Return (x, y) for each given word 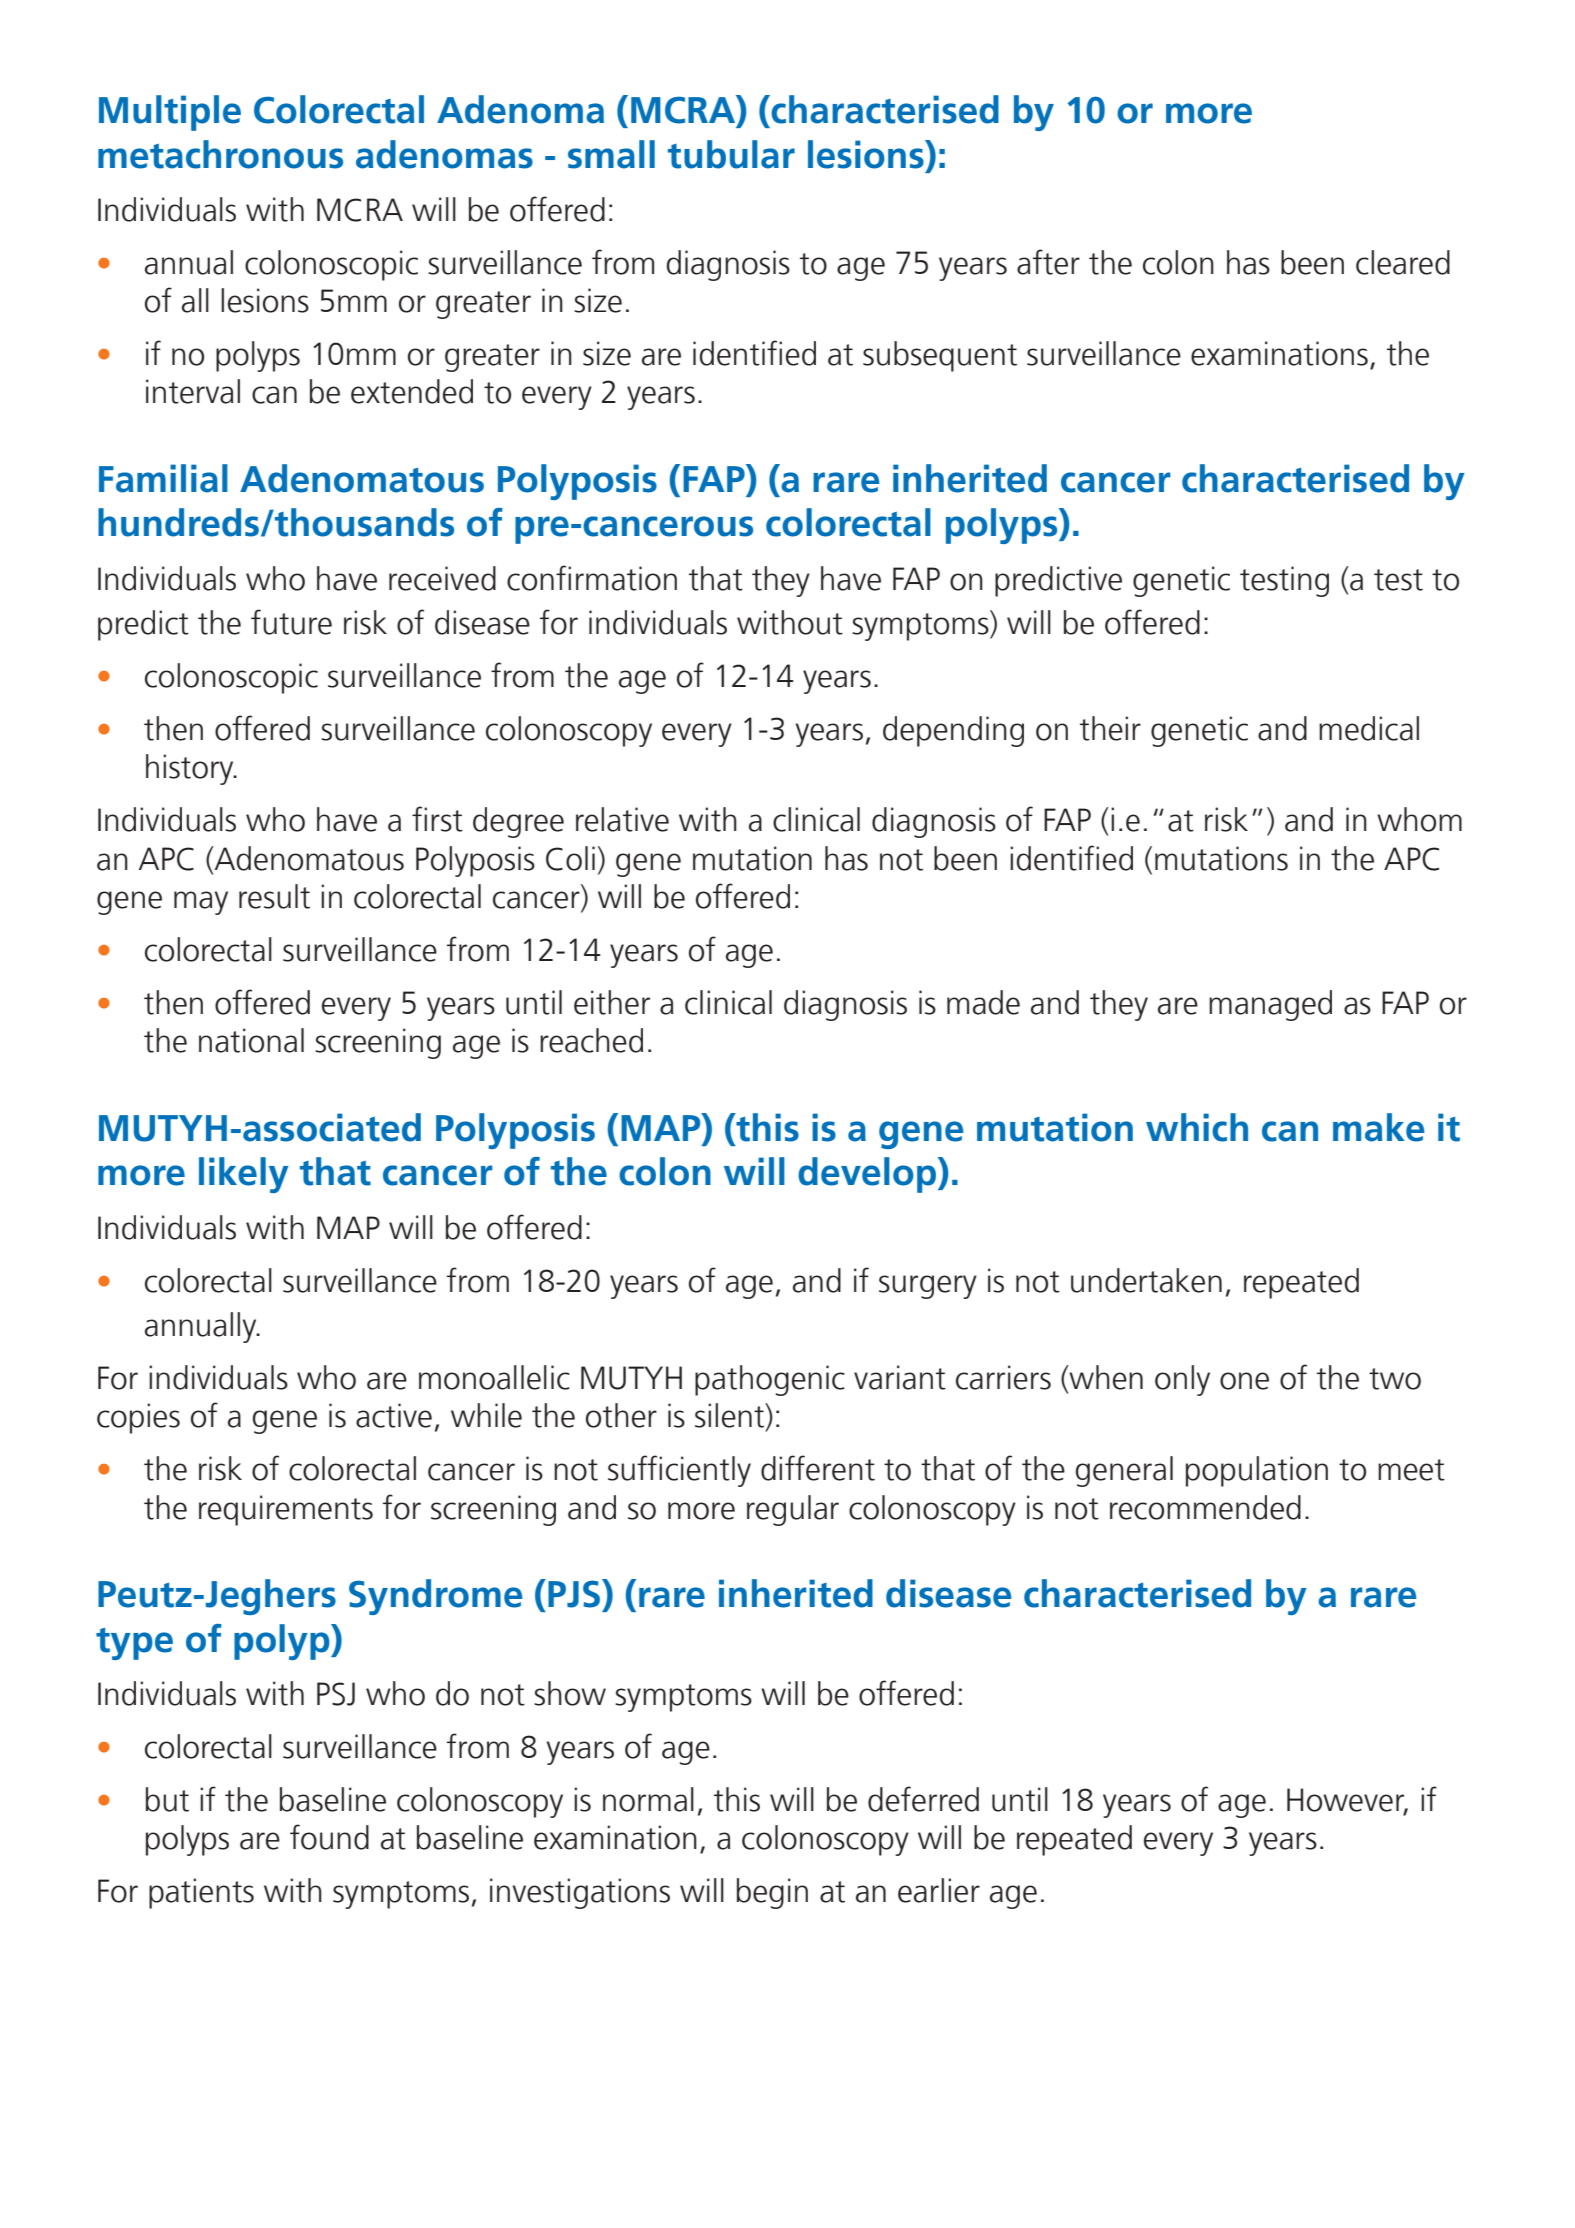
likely (244, 1175)
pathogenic (770, 1380)
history (191, 769)
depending (953, 731)
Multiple (170, 113)
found (329, 1837)
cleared (1403, 262)
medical (1369, 728)
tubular (731, 154)
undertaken (1146, 1280)
